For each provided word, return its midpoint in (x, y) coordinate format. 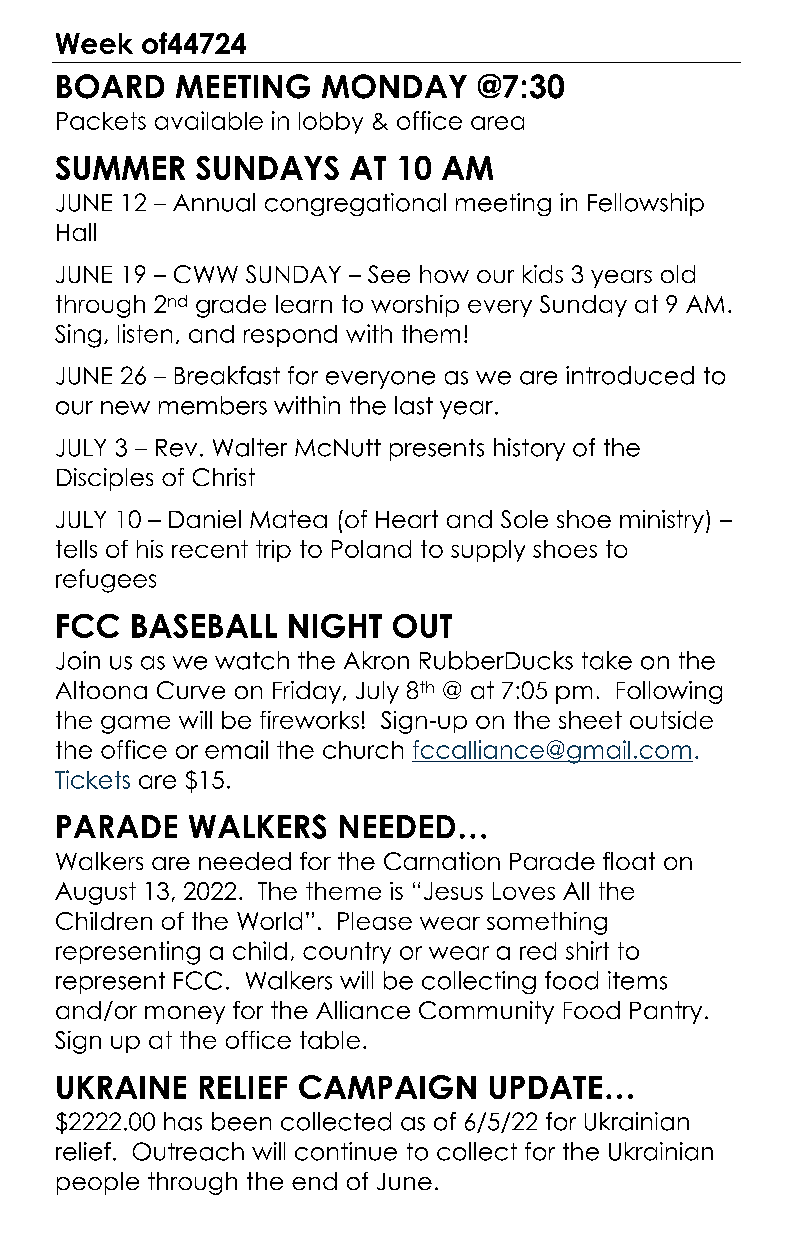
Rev (176, 448)
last (414, 405)
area (497, 123)
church (363, 750)
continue (346, 1151)
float (629, 861)
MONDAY (394, 86)
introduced (630, 375)
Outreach (188, 1151)
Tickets (92, 779)
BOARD (110, 86)
